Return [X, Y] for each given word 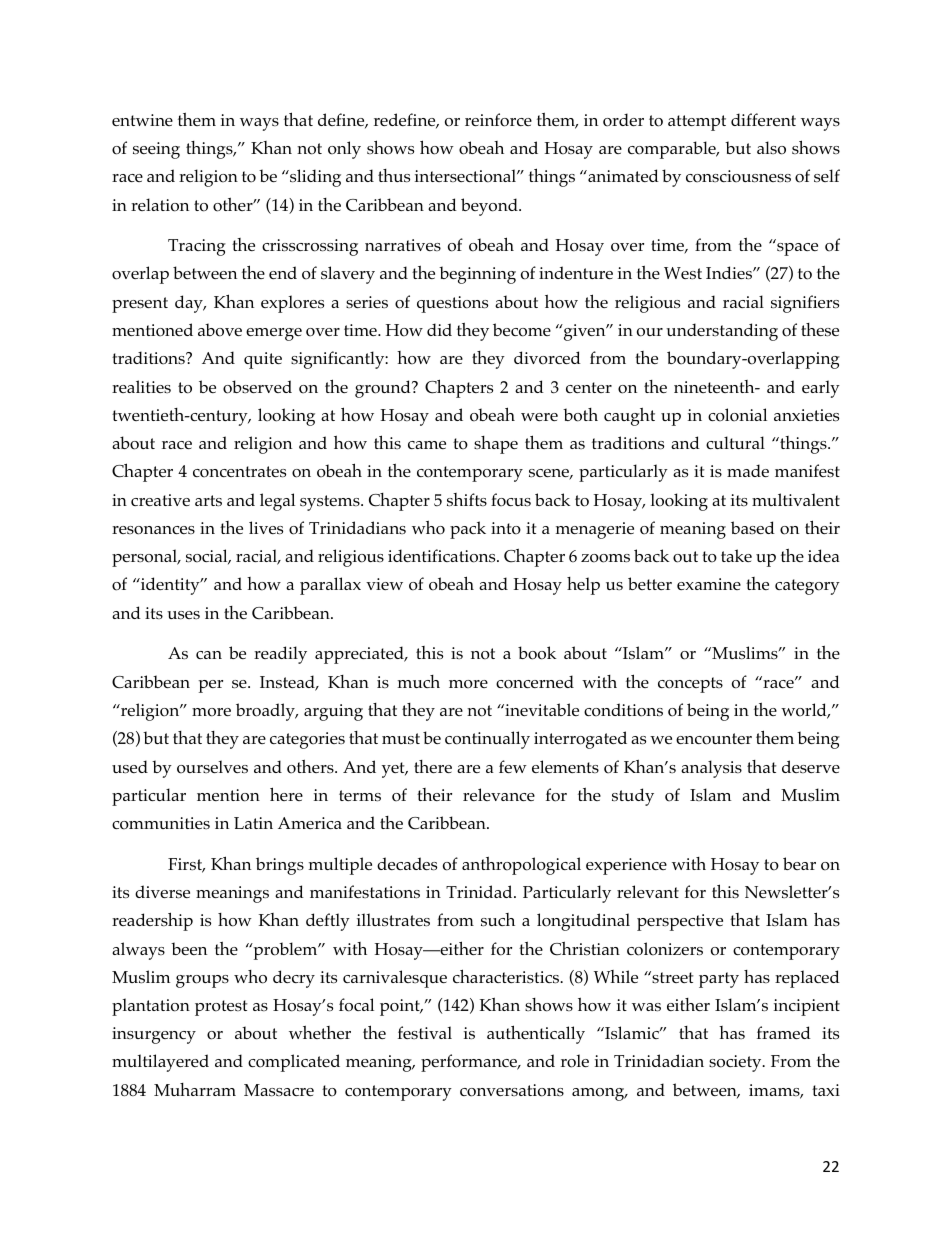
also [771, 148]
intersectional [466, 176]
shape [496, 445]
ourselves [212, 767]
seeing [156, 150]
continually [487, 740]
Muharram [195, 1089]
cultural [735, 442]
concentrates [239, 472]
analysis [711, 769]
